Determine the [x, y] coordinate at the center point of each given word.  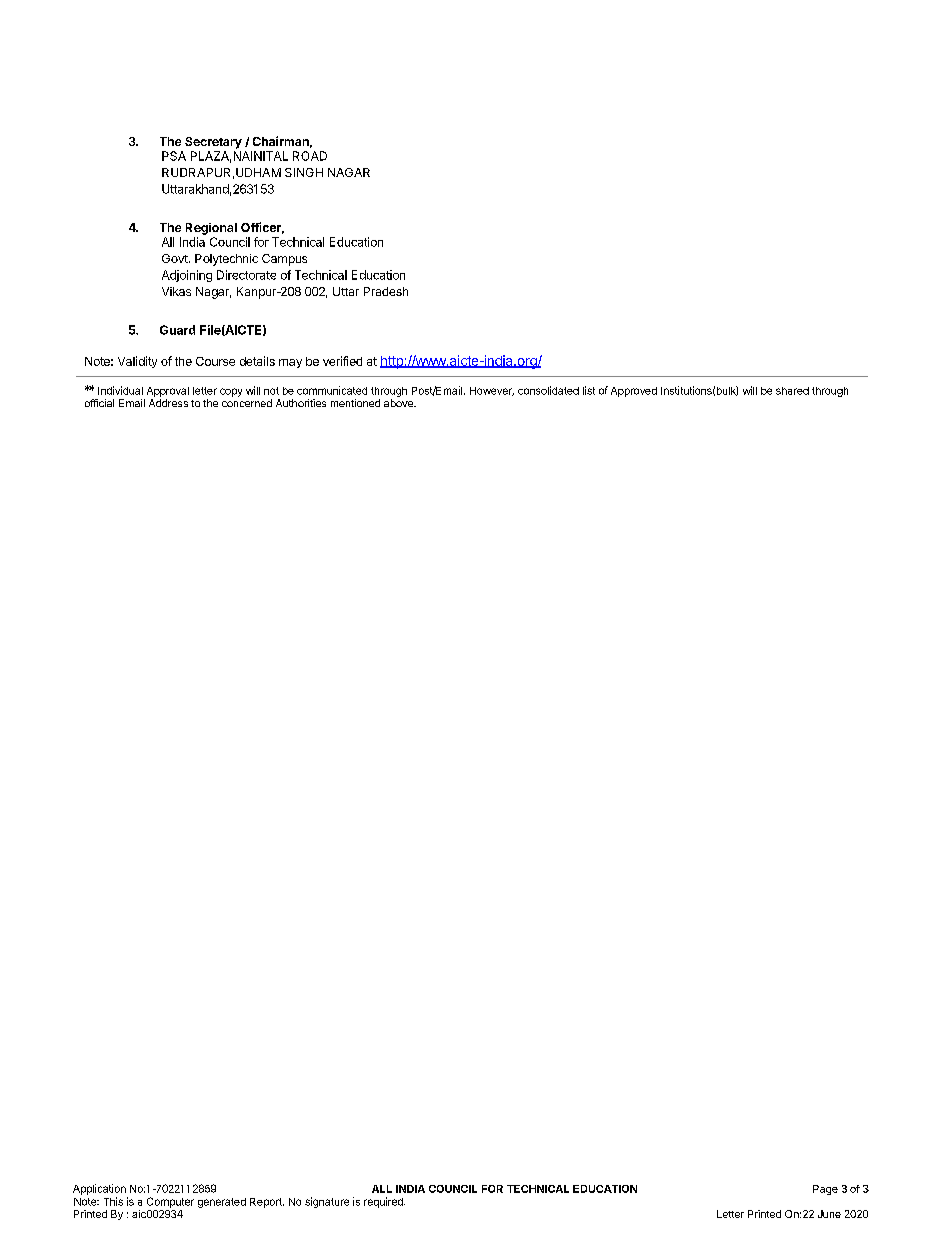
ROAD [310, 156]
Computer [170, 1202]
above [399, 403]
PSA [174, 156]
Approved [634, 392]
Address [168, 403]
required [384, 1202]
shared [792, 391]
